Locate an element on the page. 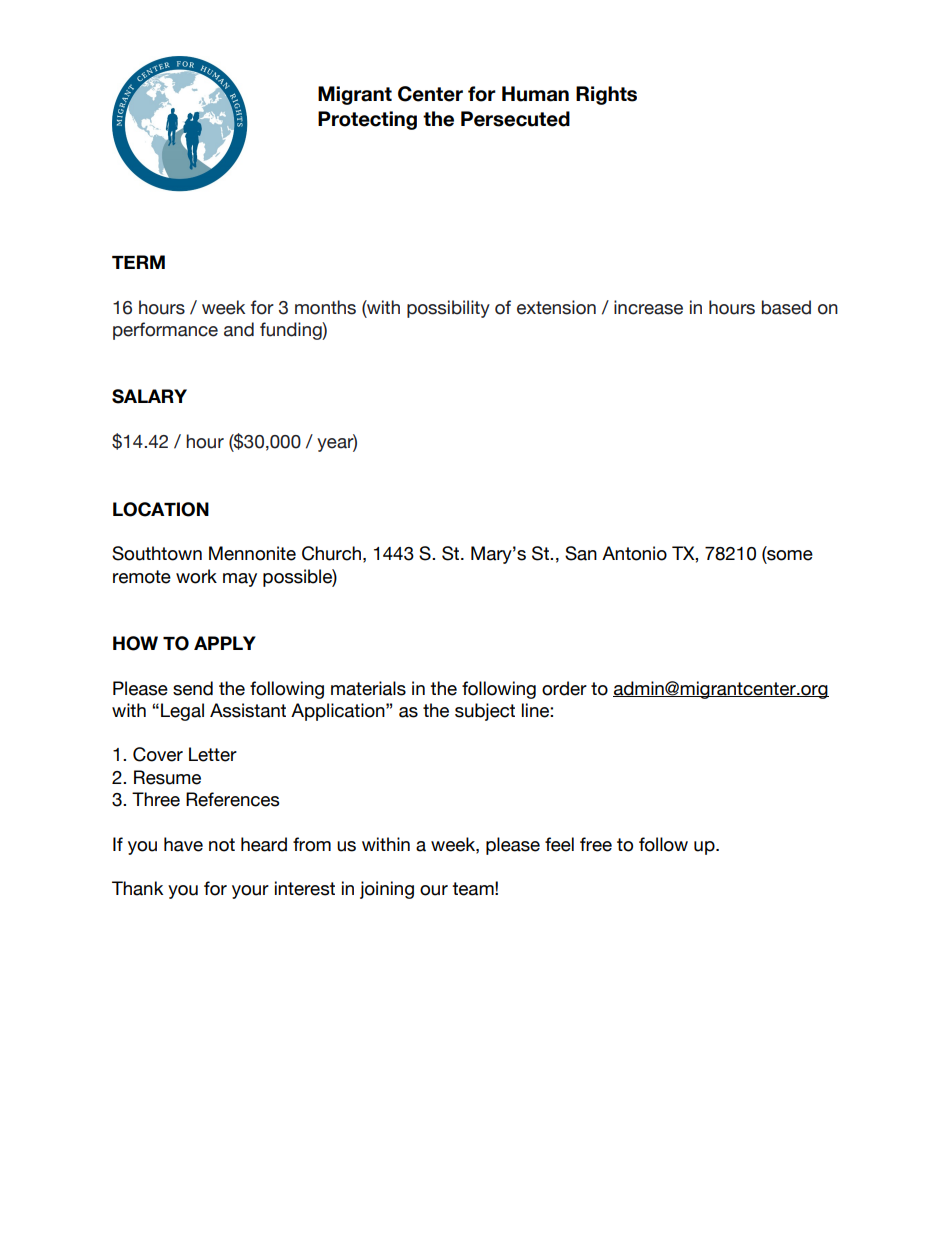 Image resolution: width=952 pixels, height=1233 pixels. not is located at coordinates (222, 845).
